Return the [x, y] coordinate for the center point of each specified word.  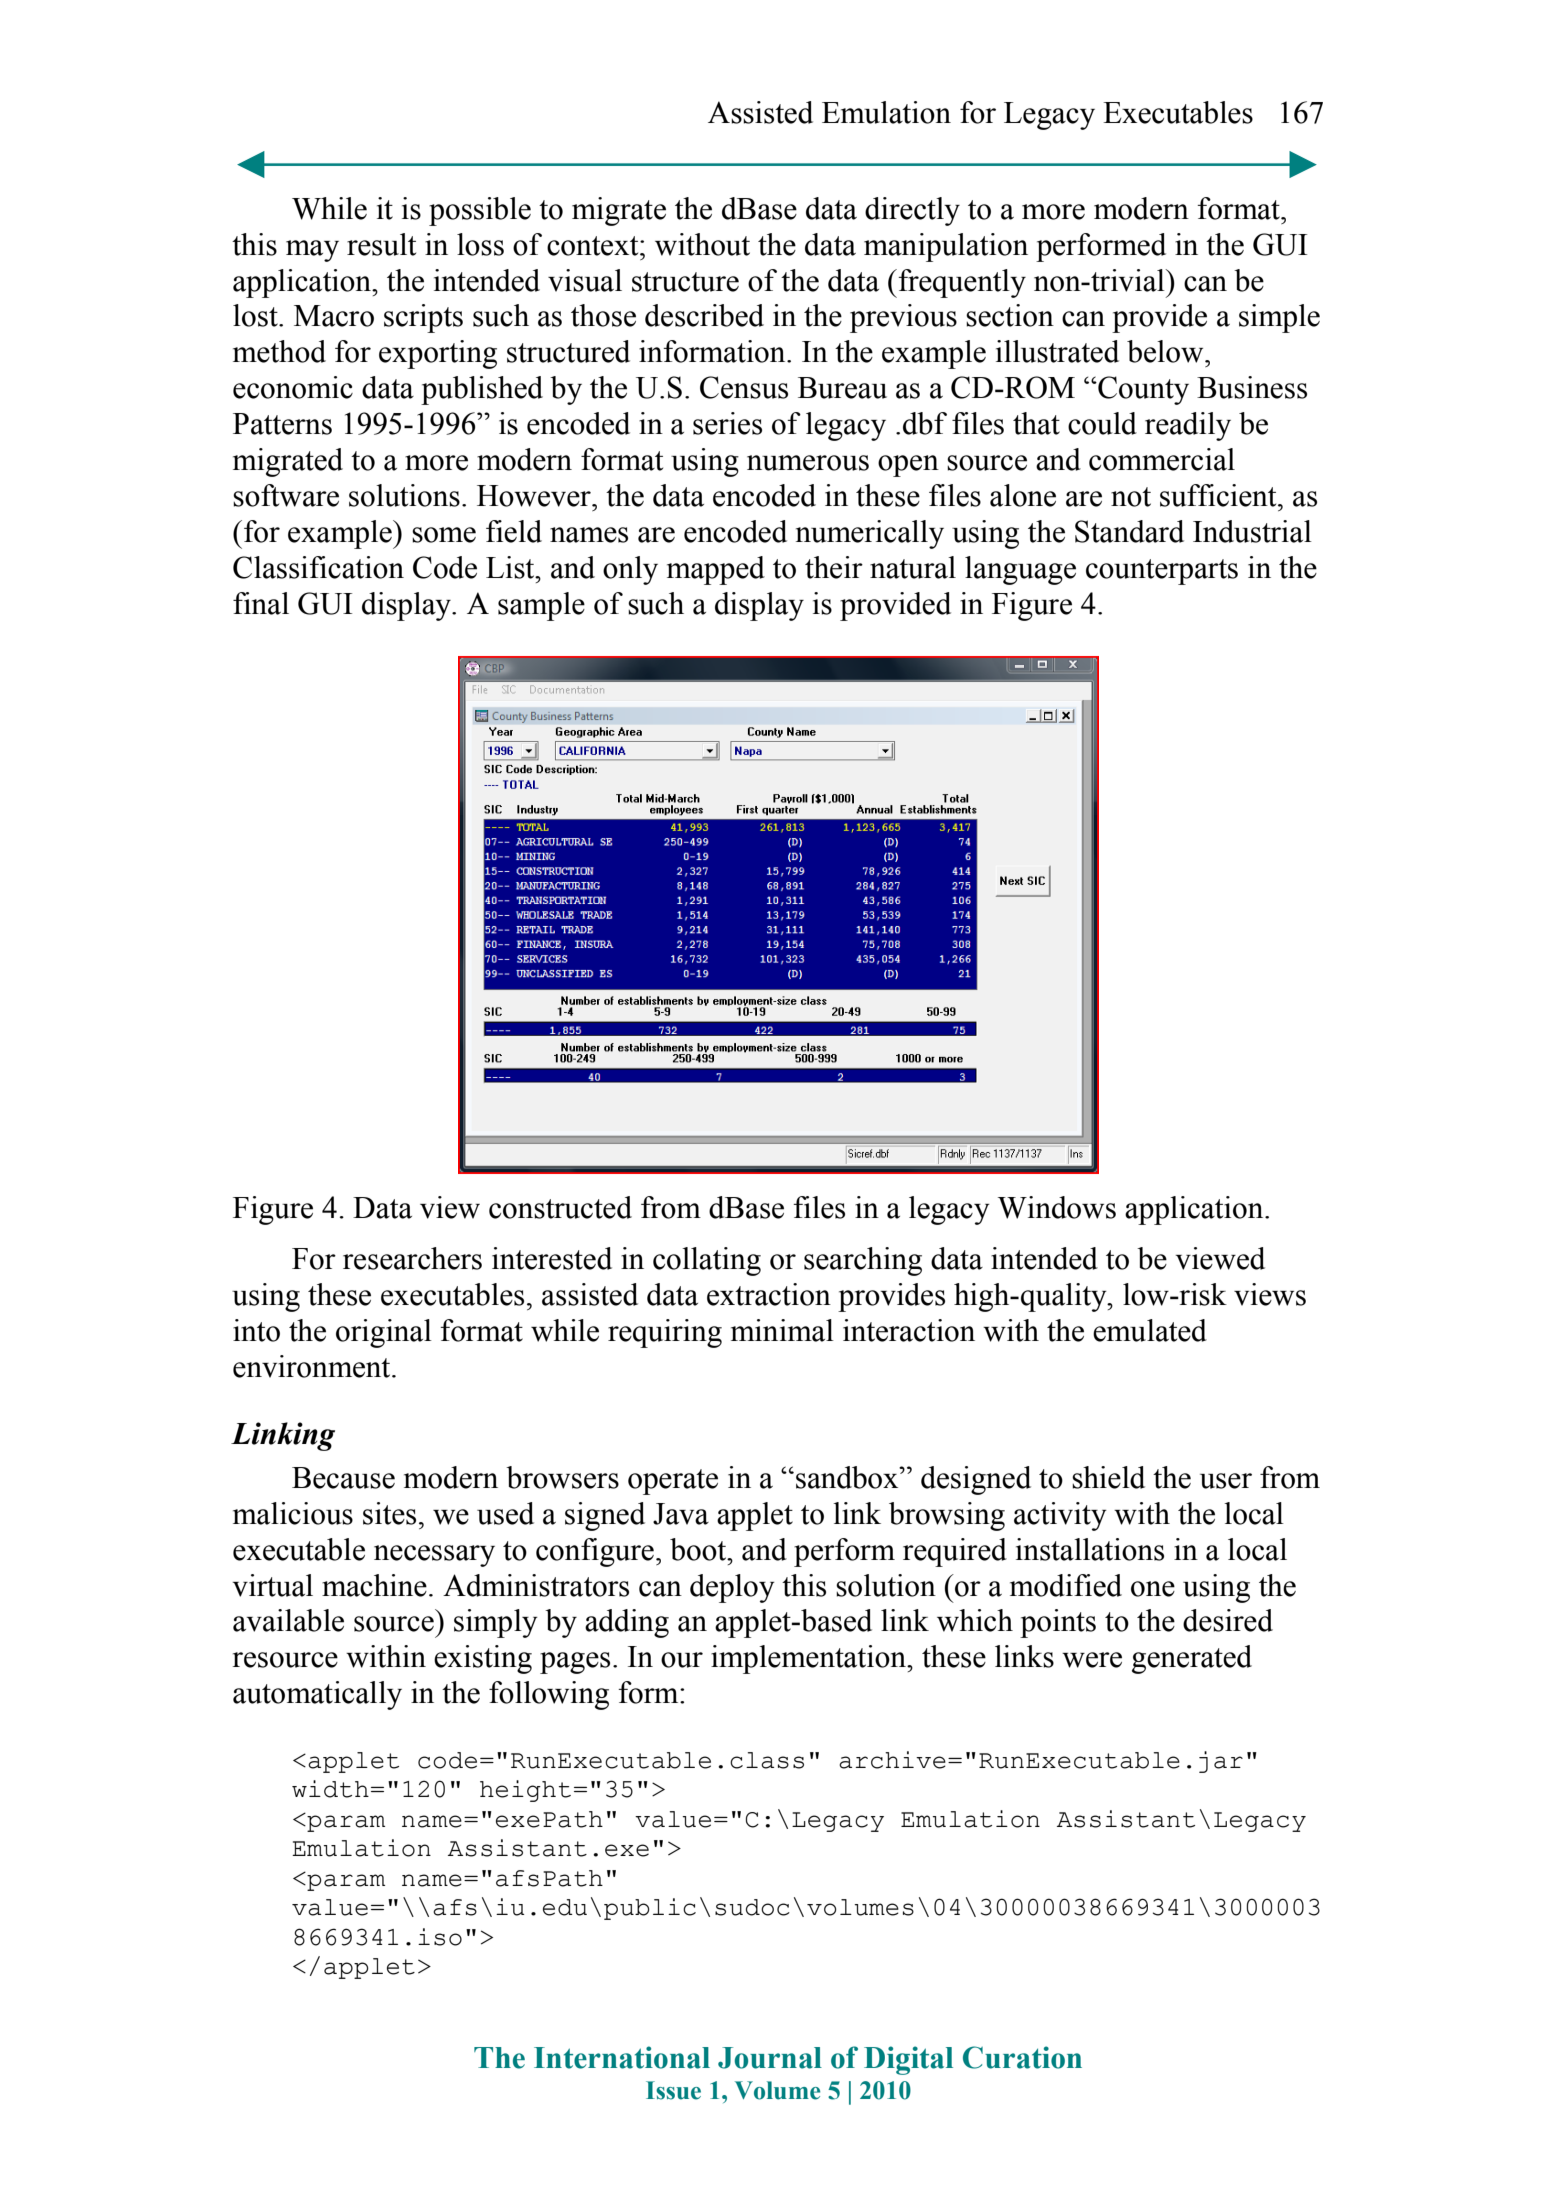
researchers [412, 1258]
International [622, 2057]
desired [1228, 1620]
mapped [716, 570]
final [261, 603]
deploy [732, 1588]
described [704, 315]
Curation [1022, 2057]
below [1166, 351]
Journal [770, 2058]
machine [374, 1585]
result [381, 244]
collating [707, 1261]
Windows [1057, 1207]
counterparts [1162, 572]
